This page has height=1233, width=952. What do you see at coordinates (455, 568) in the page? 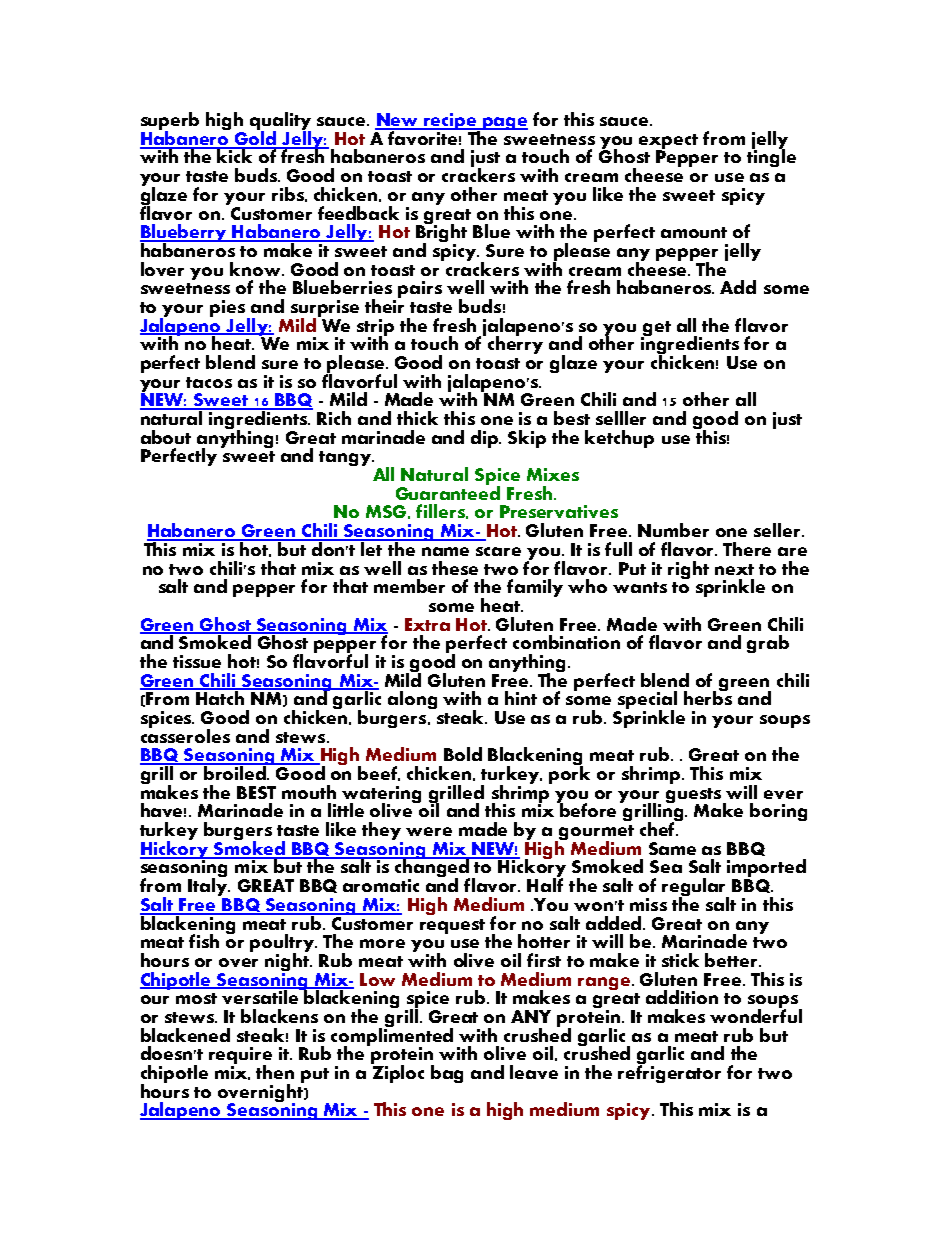
I see `these` at bounding box center [455, 568].
